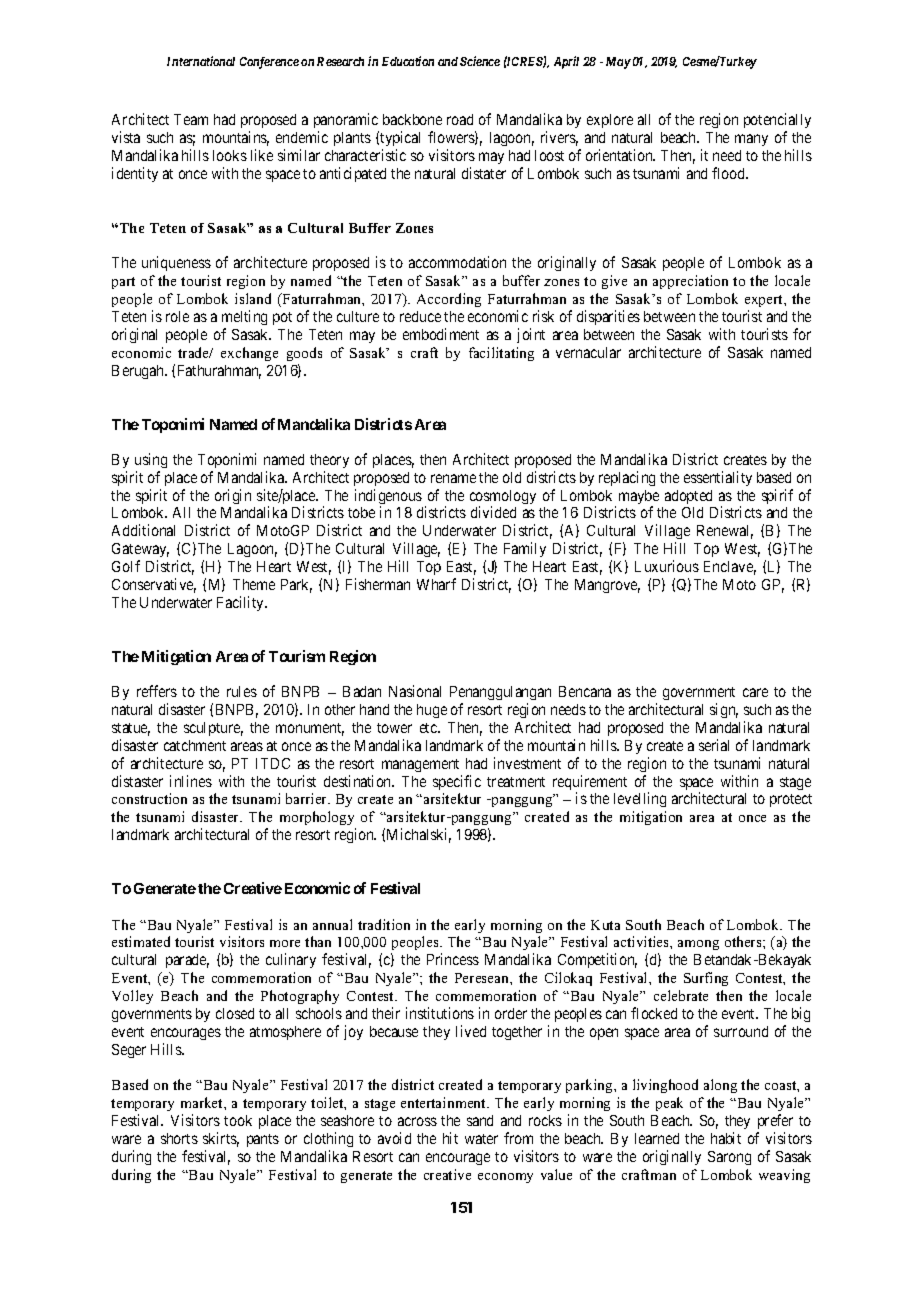  I want to click on shorts, so click(179, 1138).
